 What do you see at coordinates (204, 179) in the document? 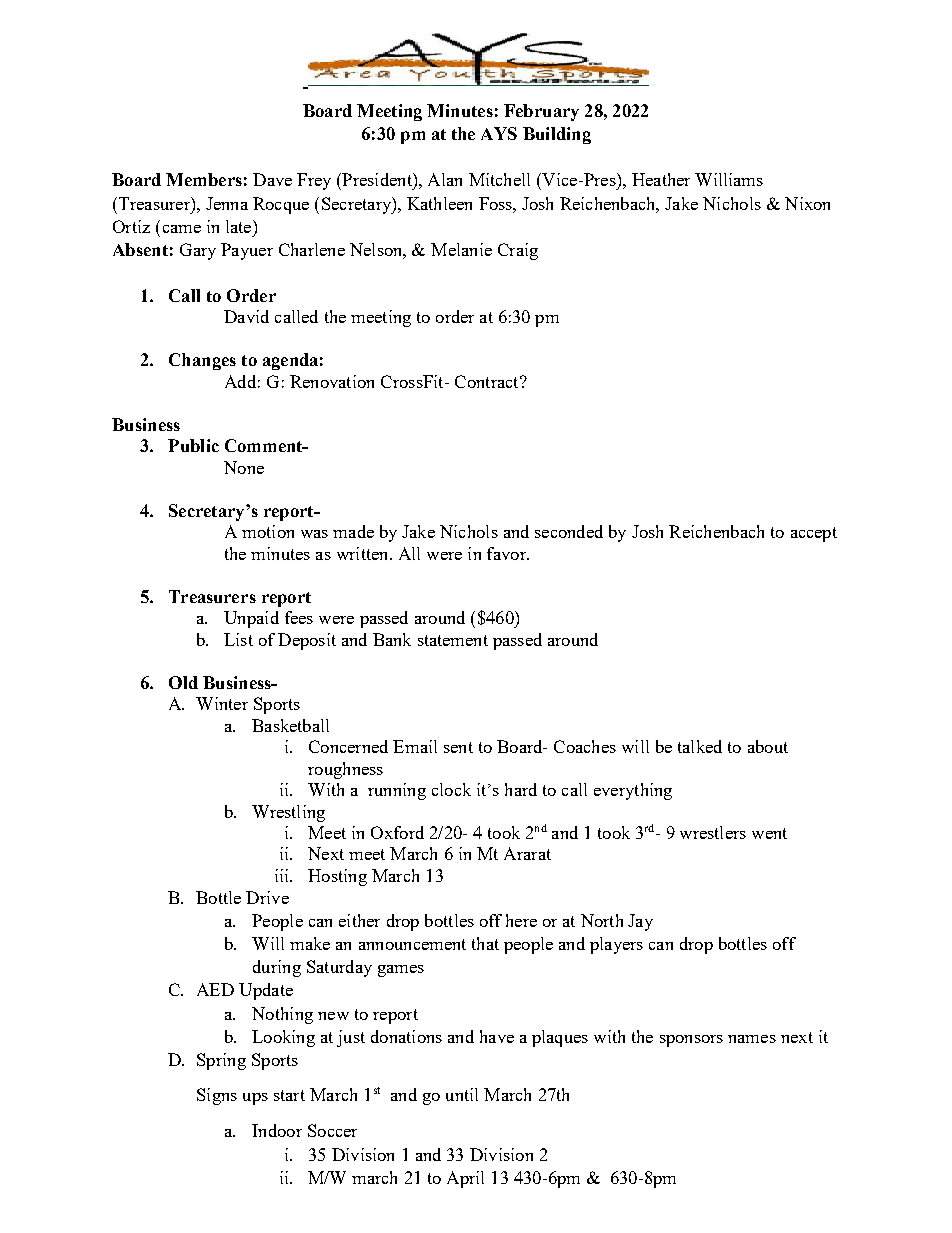
I see `Members` at bounding box center [204, 179].
